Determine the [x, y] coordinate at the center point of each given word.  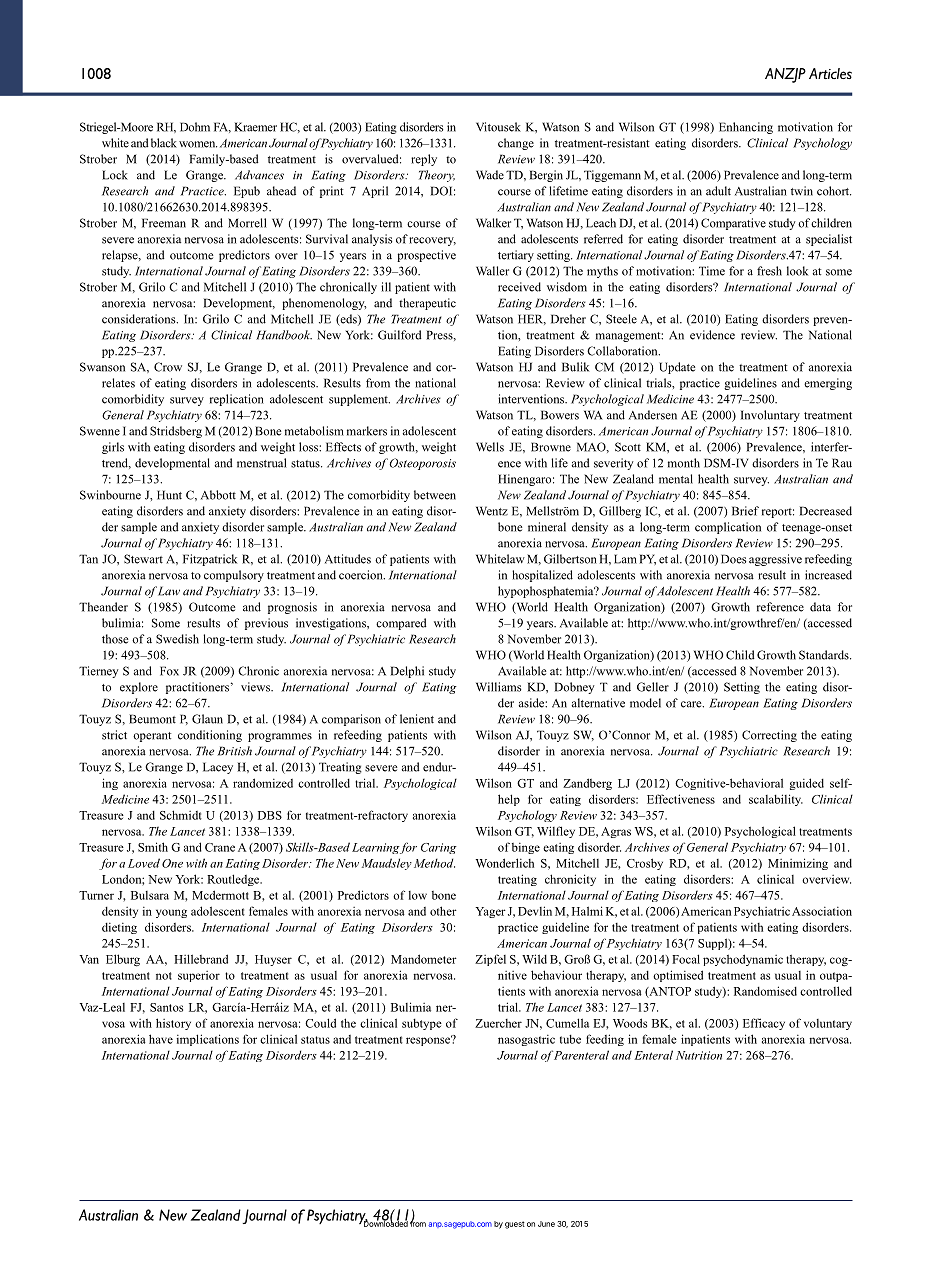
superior [199, 976]
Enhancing [746, 128]
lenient [417, 719]
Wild [534, 959]
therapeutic [427, 304]
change [516, 144]
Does [733, 559]
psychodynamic [743, 960]
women [198, 144]
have [161, 1039]
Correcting [769, 736]
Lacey [218, 768]
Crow [168, 367]
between [435, 495]
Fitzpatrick [210, 560]
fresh [769, 271]
